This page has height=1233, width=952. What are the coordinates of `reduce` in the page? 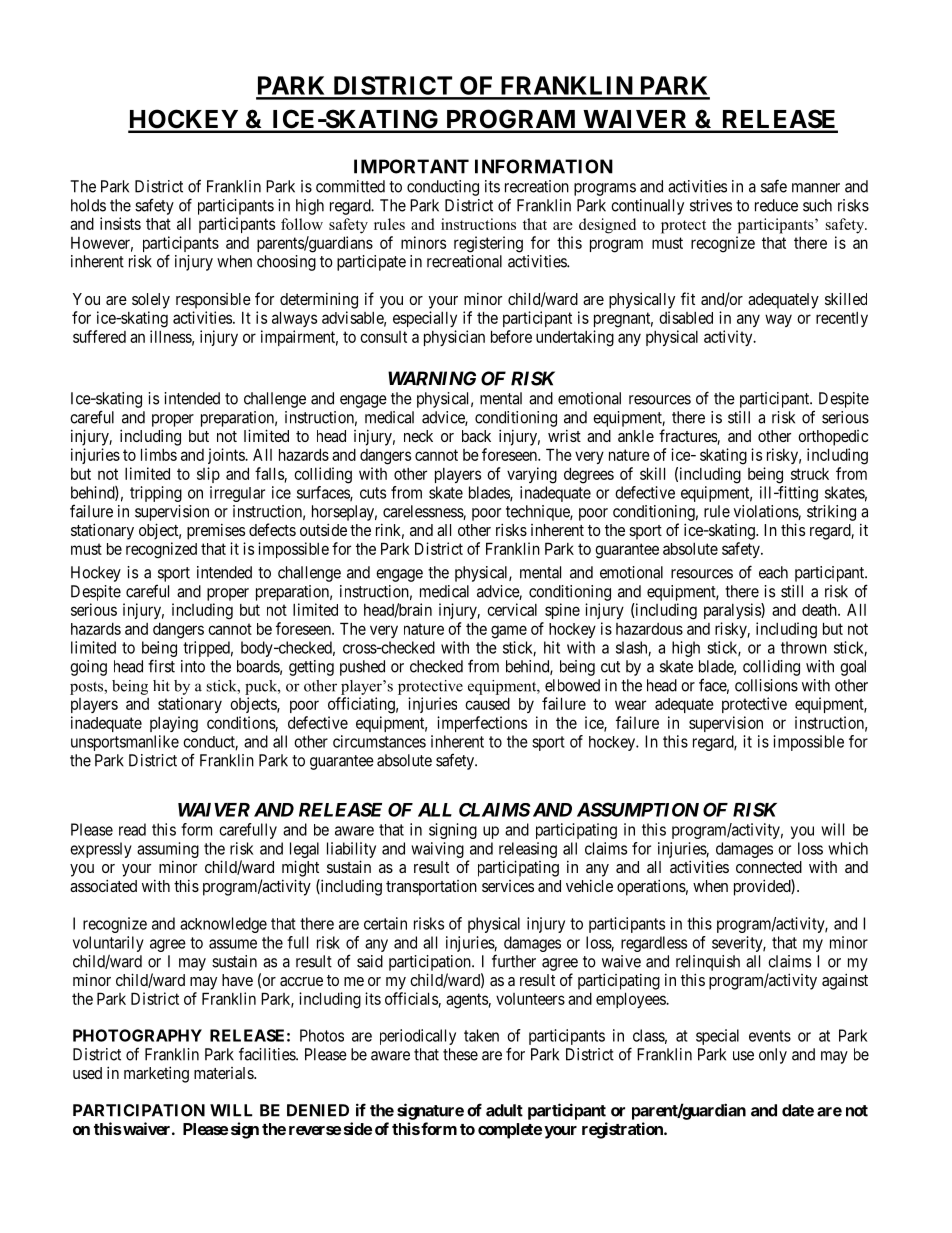 It's located at (776, 205).
